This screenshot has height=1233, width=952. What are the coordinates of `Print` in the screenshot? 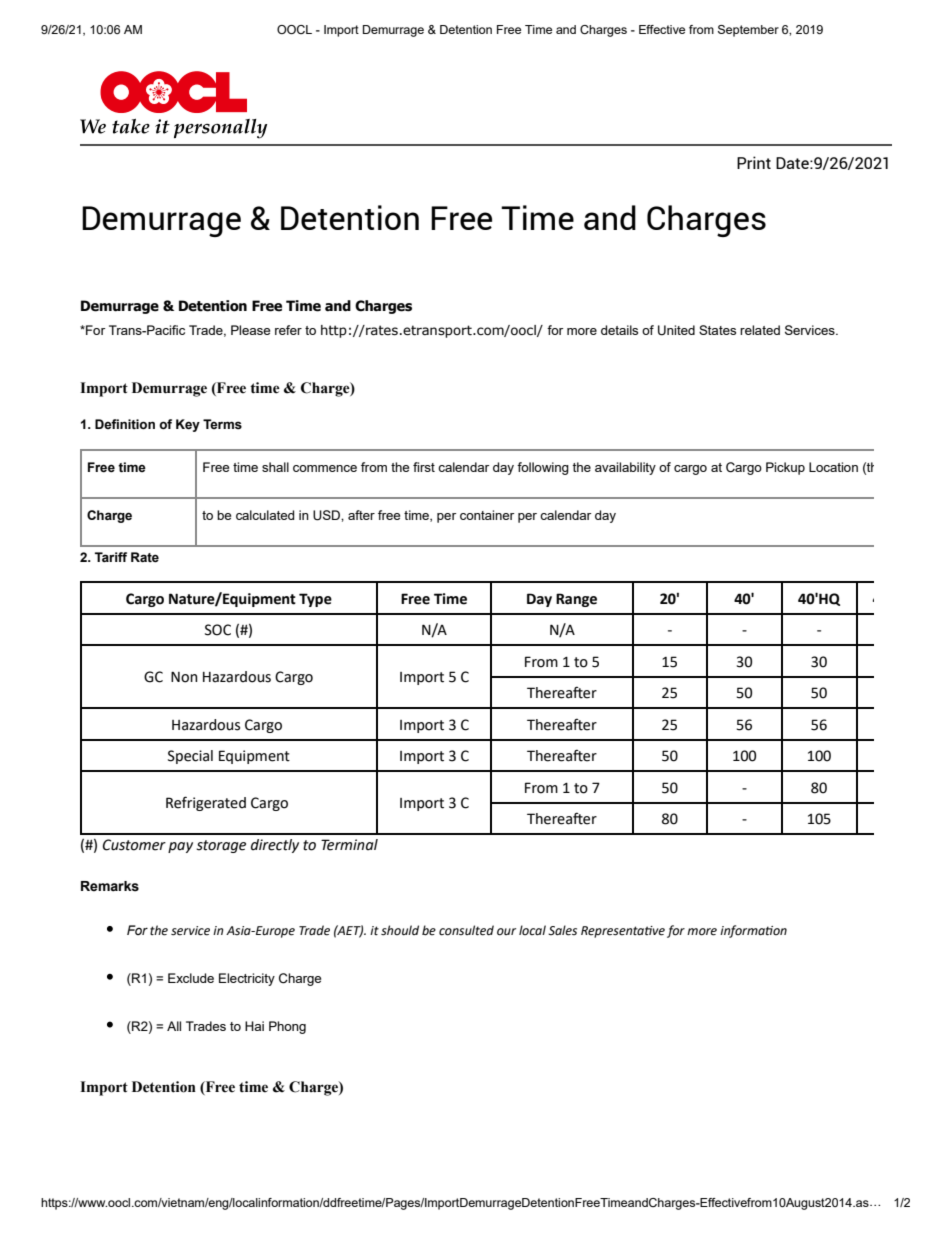 It's located at (754, 162).
